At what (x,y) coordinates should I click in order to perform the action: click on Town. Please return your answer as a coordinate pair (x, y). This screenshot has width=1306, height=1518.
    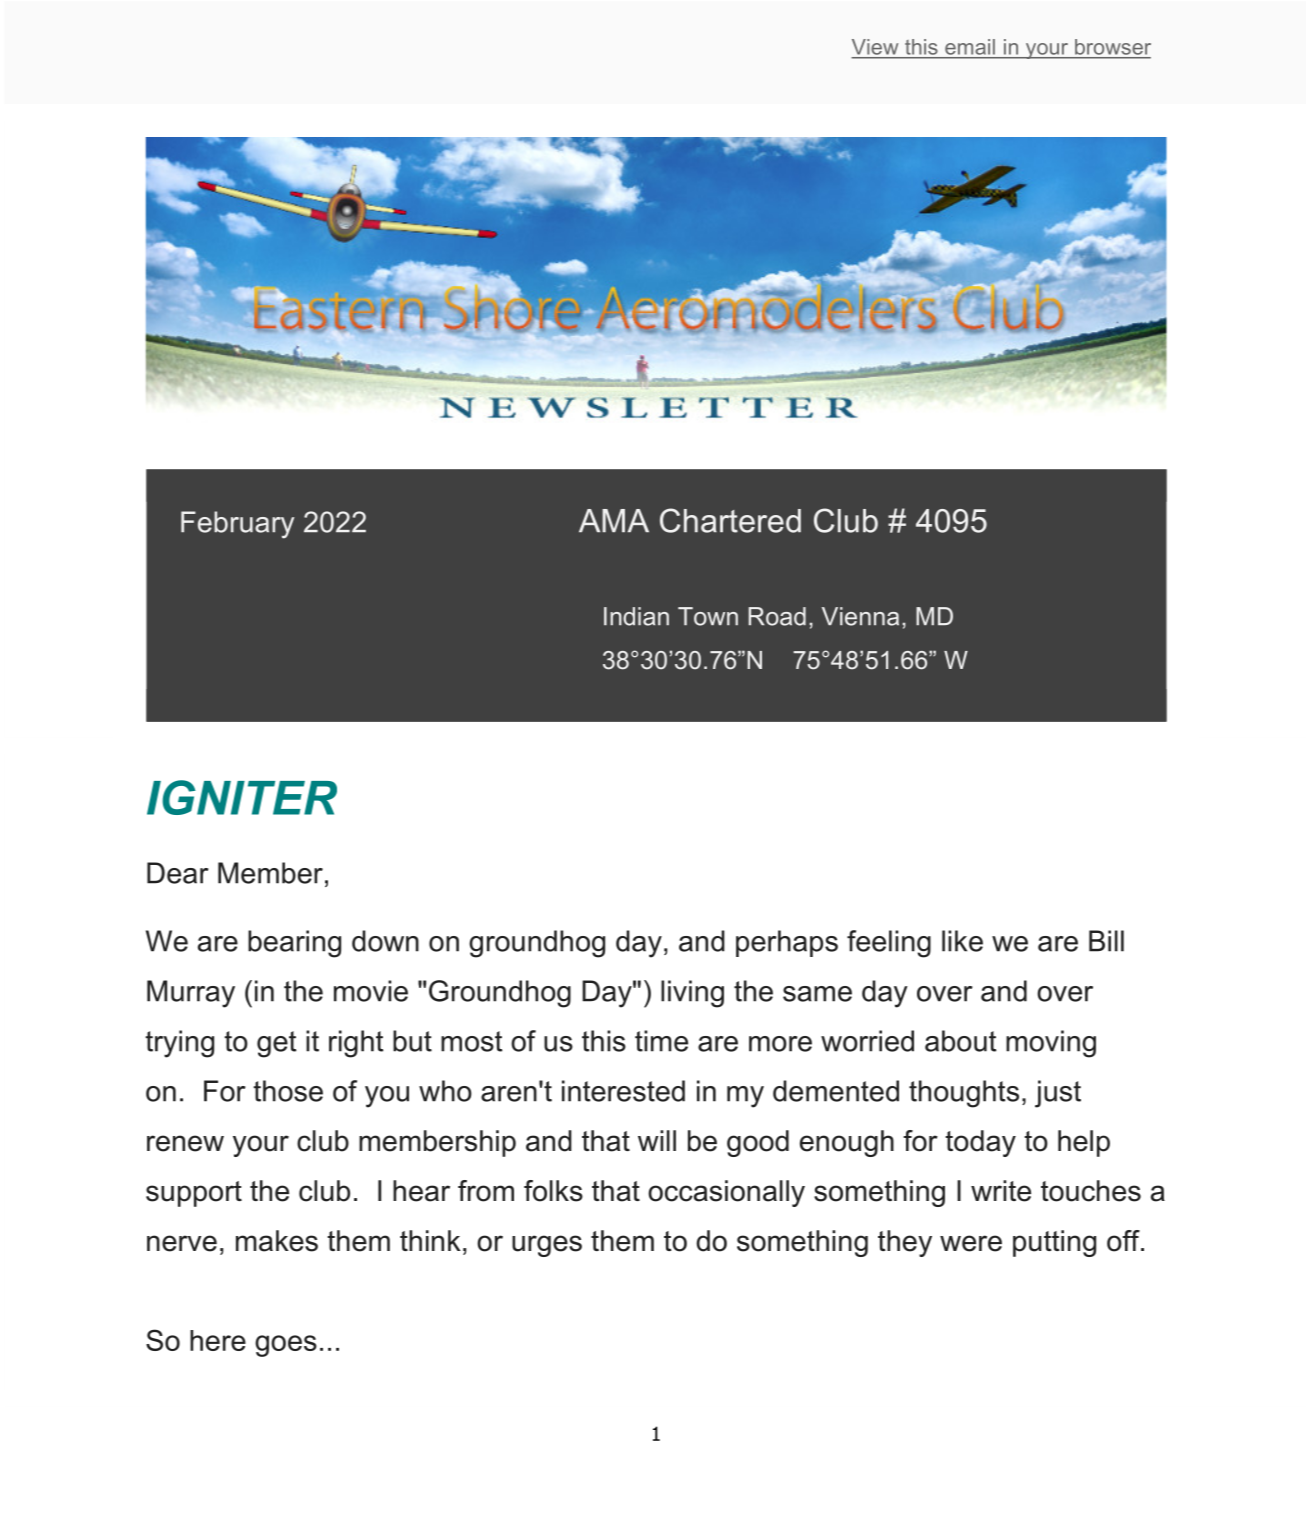
    Looking at the image, I should click on (708, 616).
